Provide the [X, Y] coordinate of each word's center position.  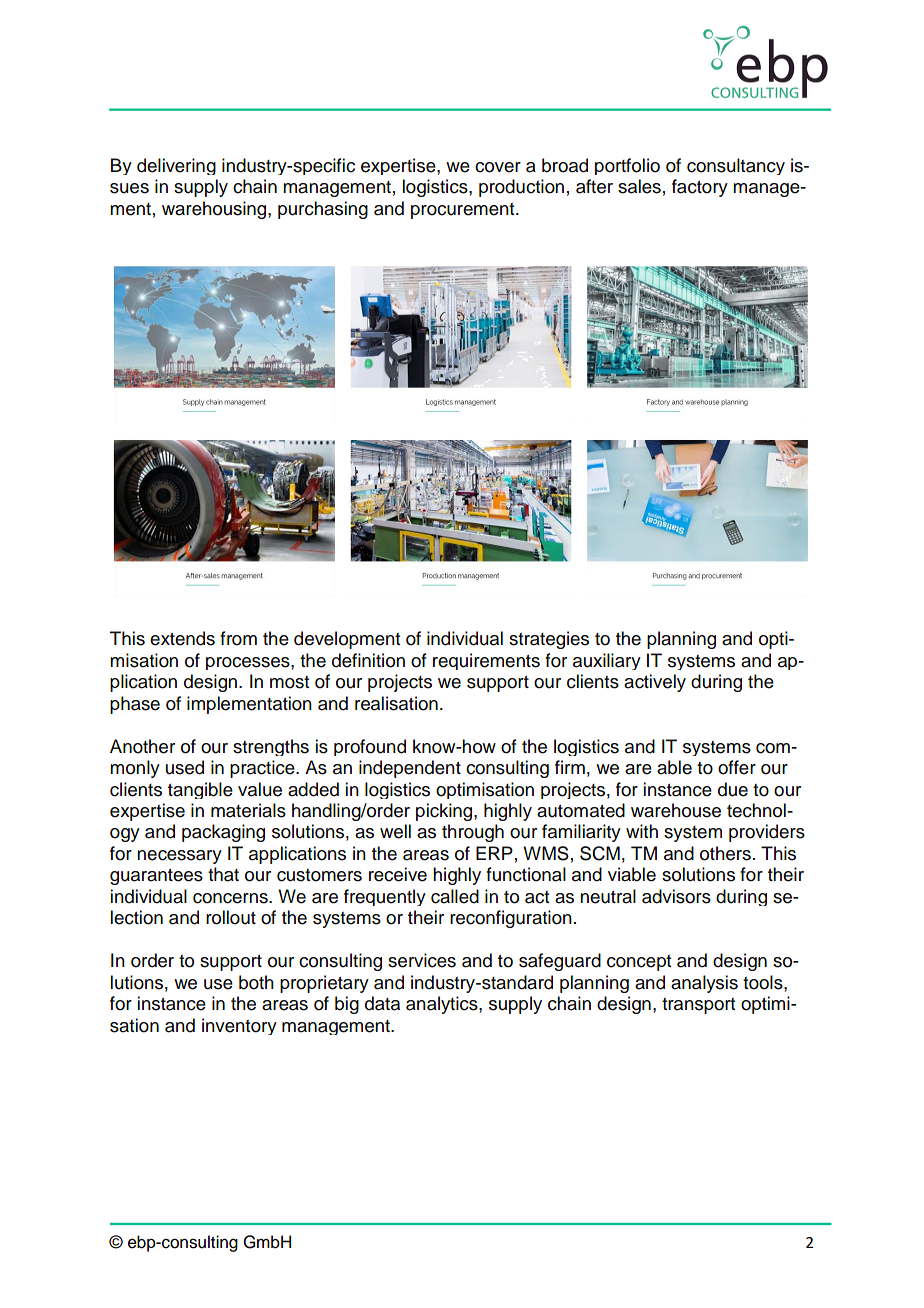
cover [498, 167]
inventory [239, 1026]
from [238, 638]
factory [700, 188]
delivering [176, 166]
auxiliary [607, 661]
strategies [549, 640]
